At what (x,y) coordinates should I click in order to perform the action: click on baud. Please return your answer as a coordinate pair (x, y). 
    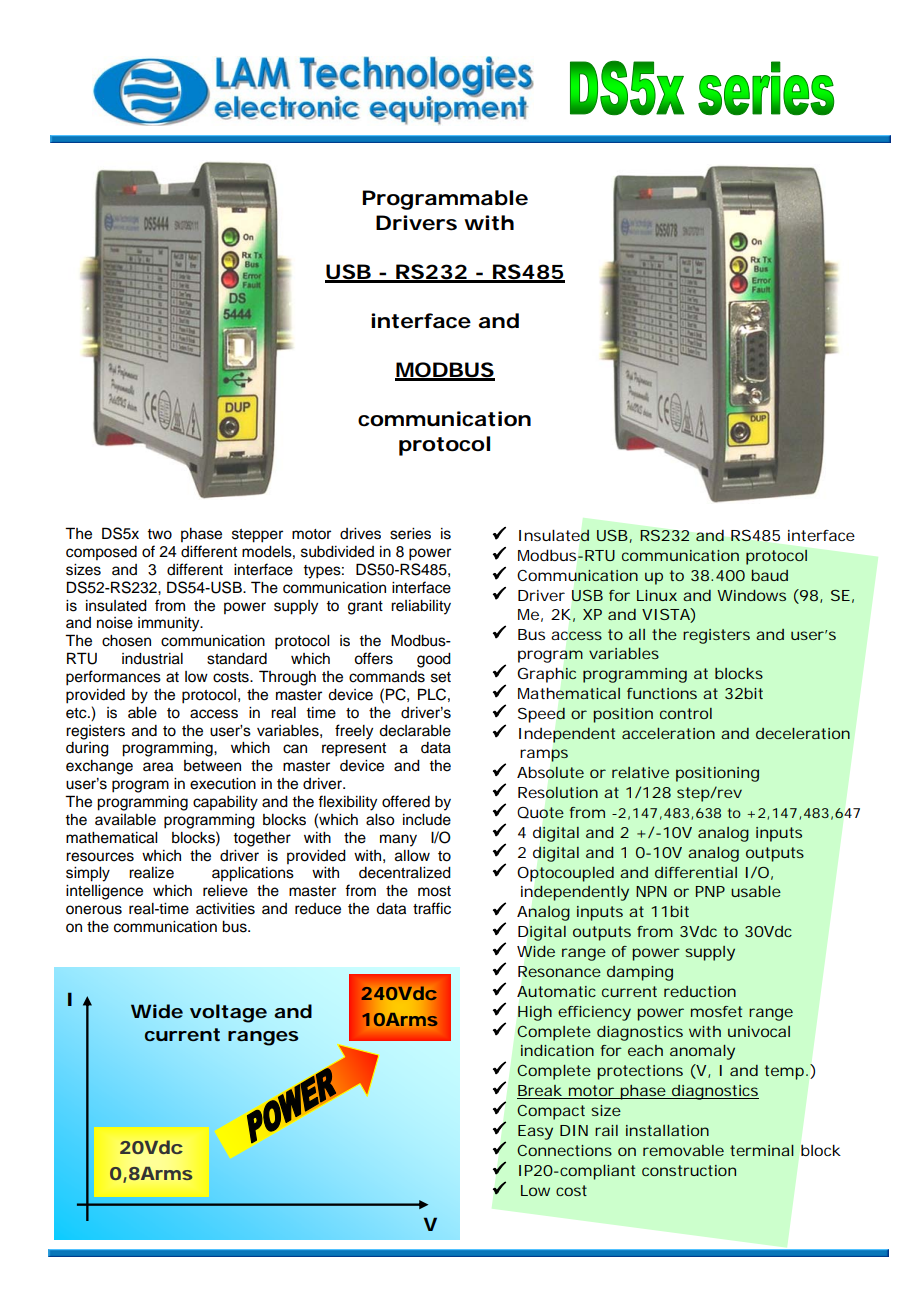
    Looking at the image, I should click on (769, 575).
